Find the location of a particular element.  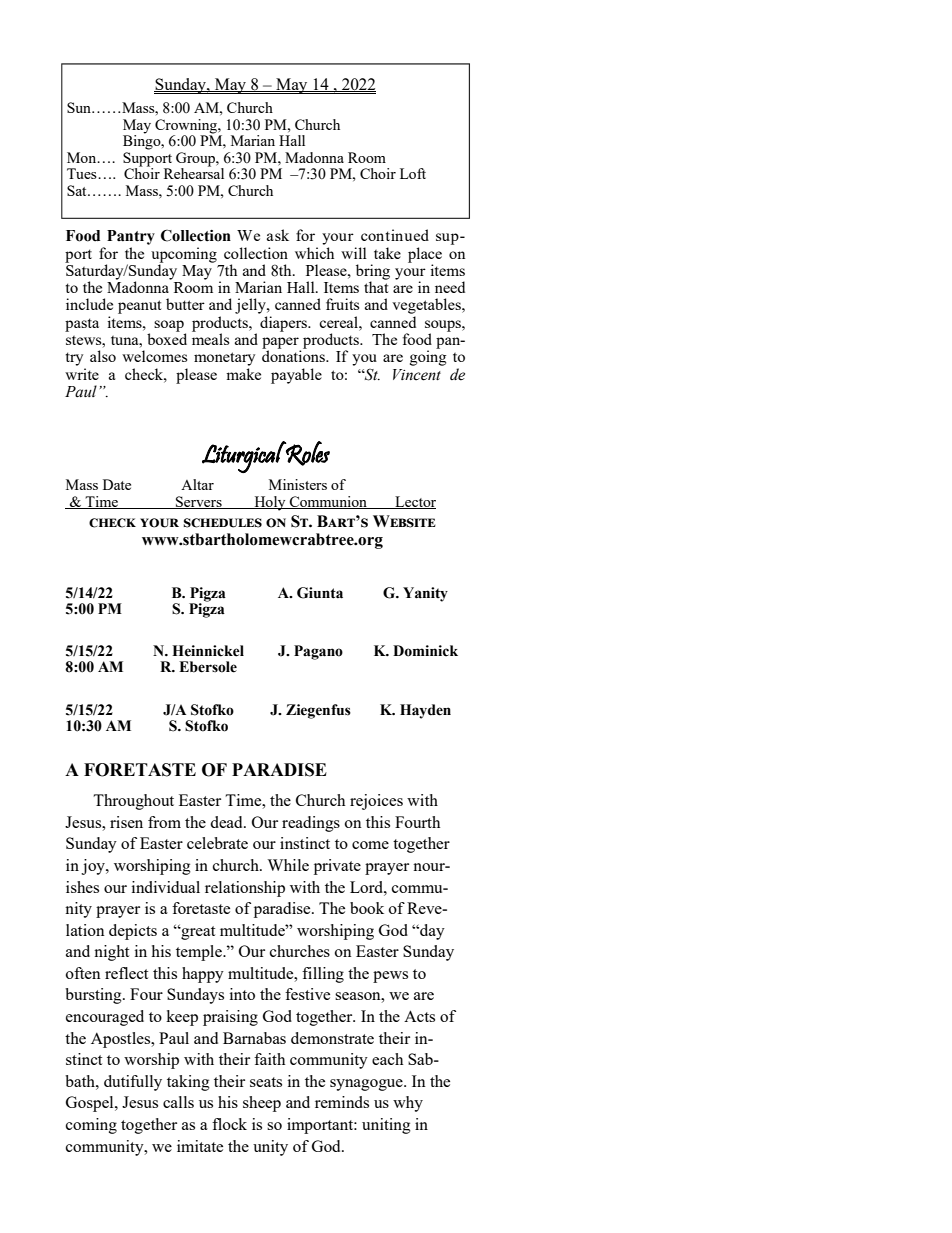

Gospel is located at coordinates (91, 1104).
